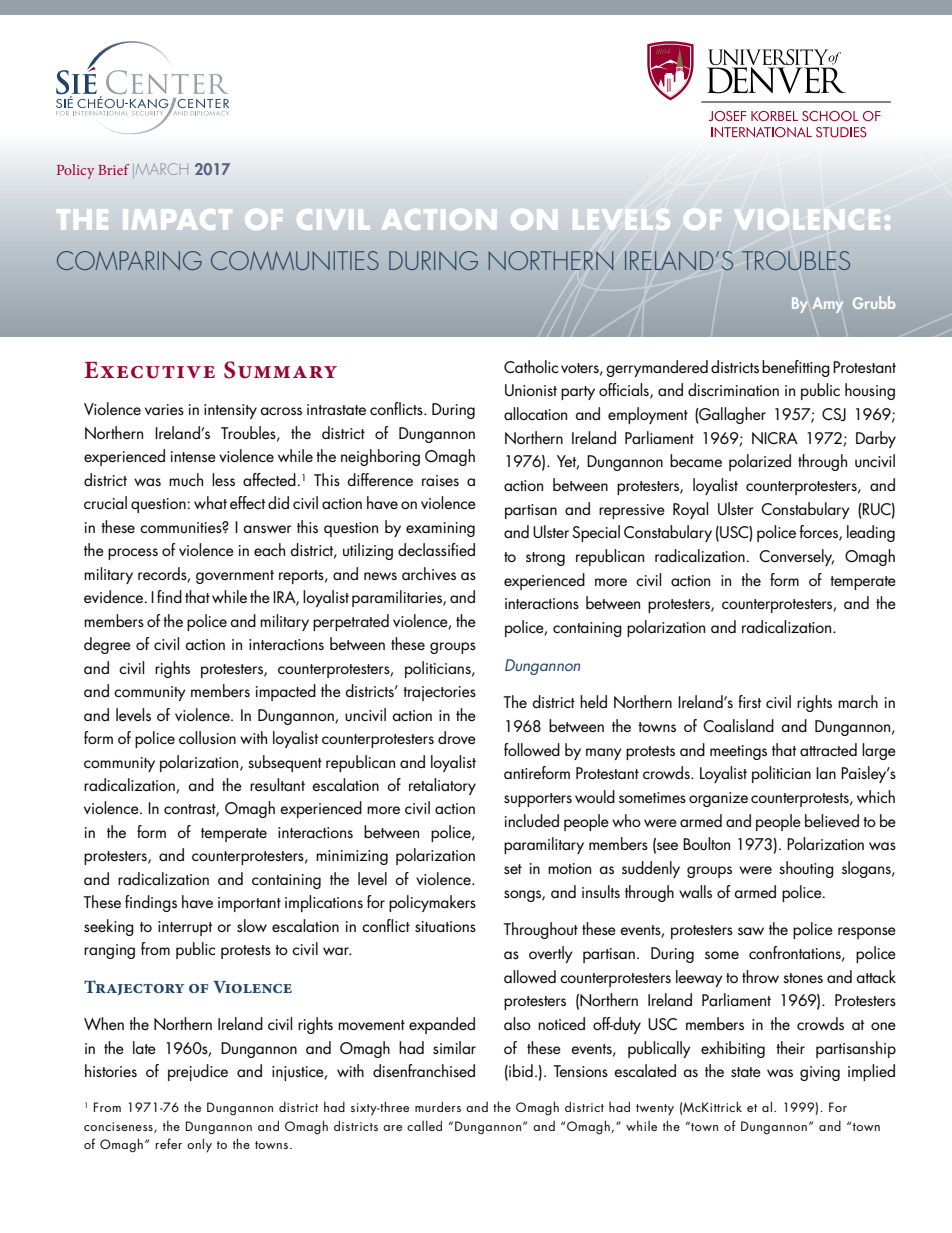 The height and width of the document is (1233, 952). What do you see at coordinates (210, 502) in the document?
I see `what` at bounding box center [210, 502].
